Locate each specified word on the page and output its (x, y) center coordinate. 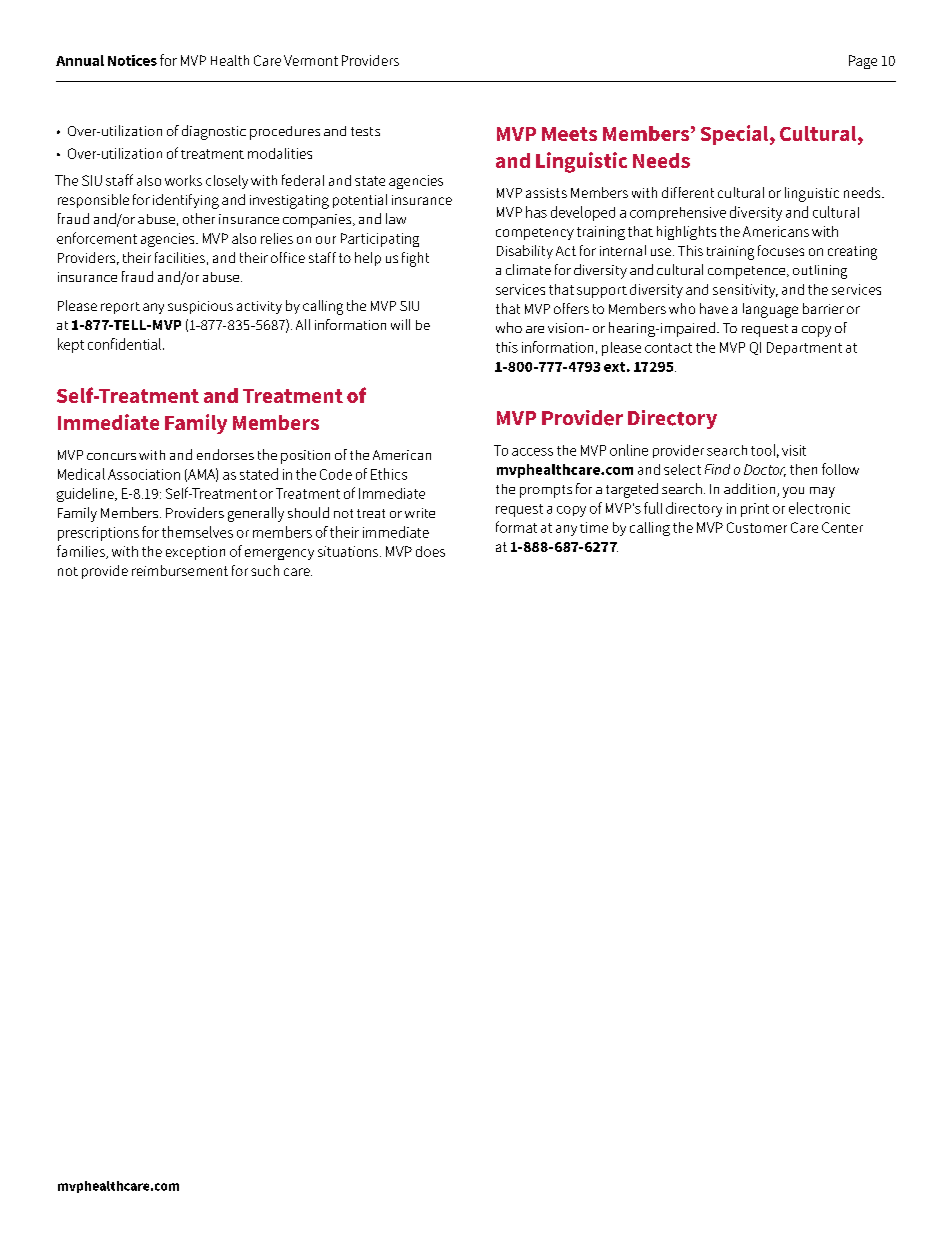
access (532, 452)
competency (535, 234)
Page (863, 62)
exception (195, 553)
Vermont (311, 60)
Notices (132, 60)
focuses (781, 250)
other (199, 218)
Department (804, 348)
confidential (124, 344)
